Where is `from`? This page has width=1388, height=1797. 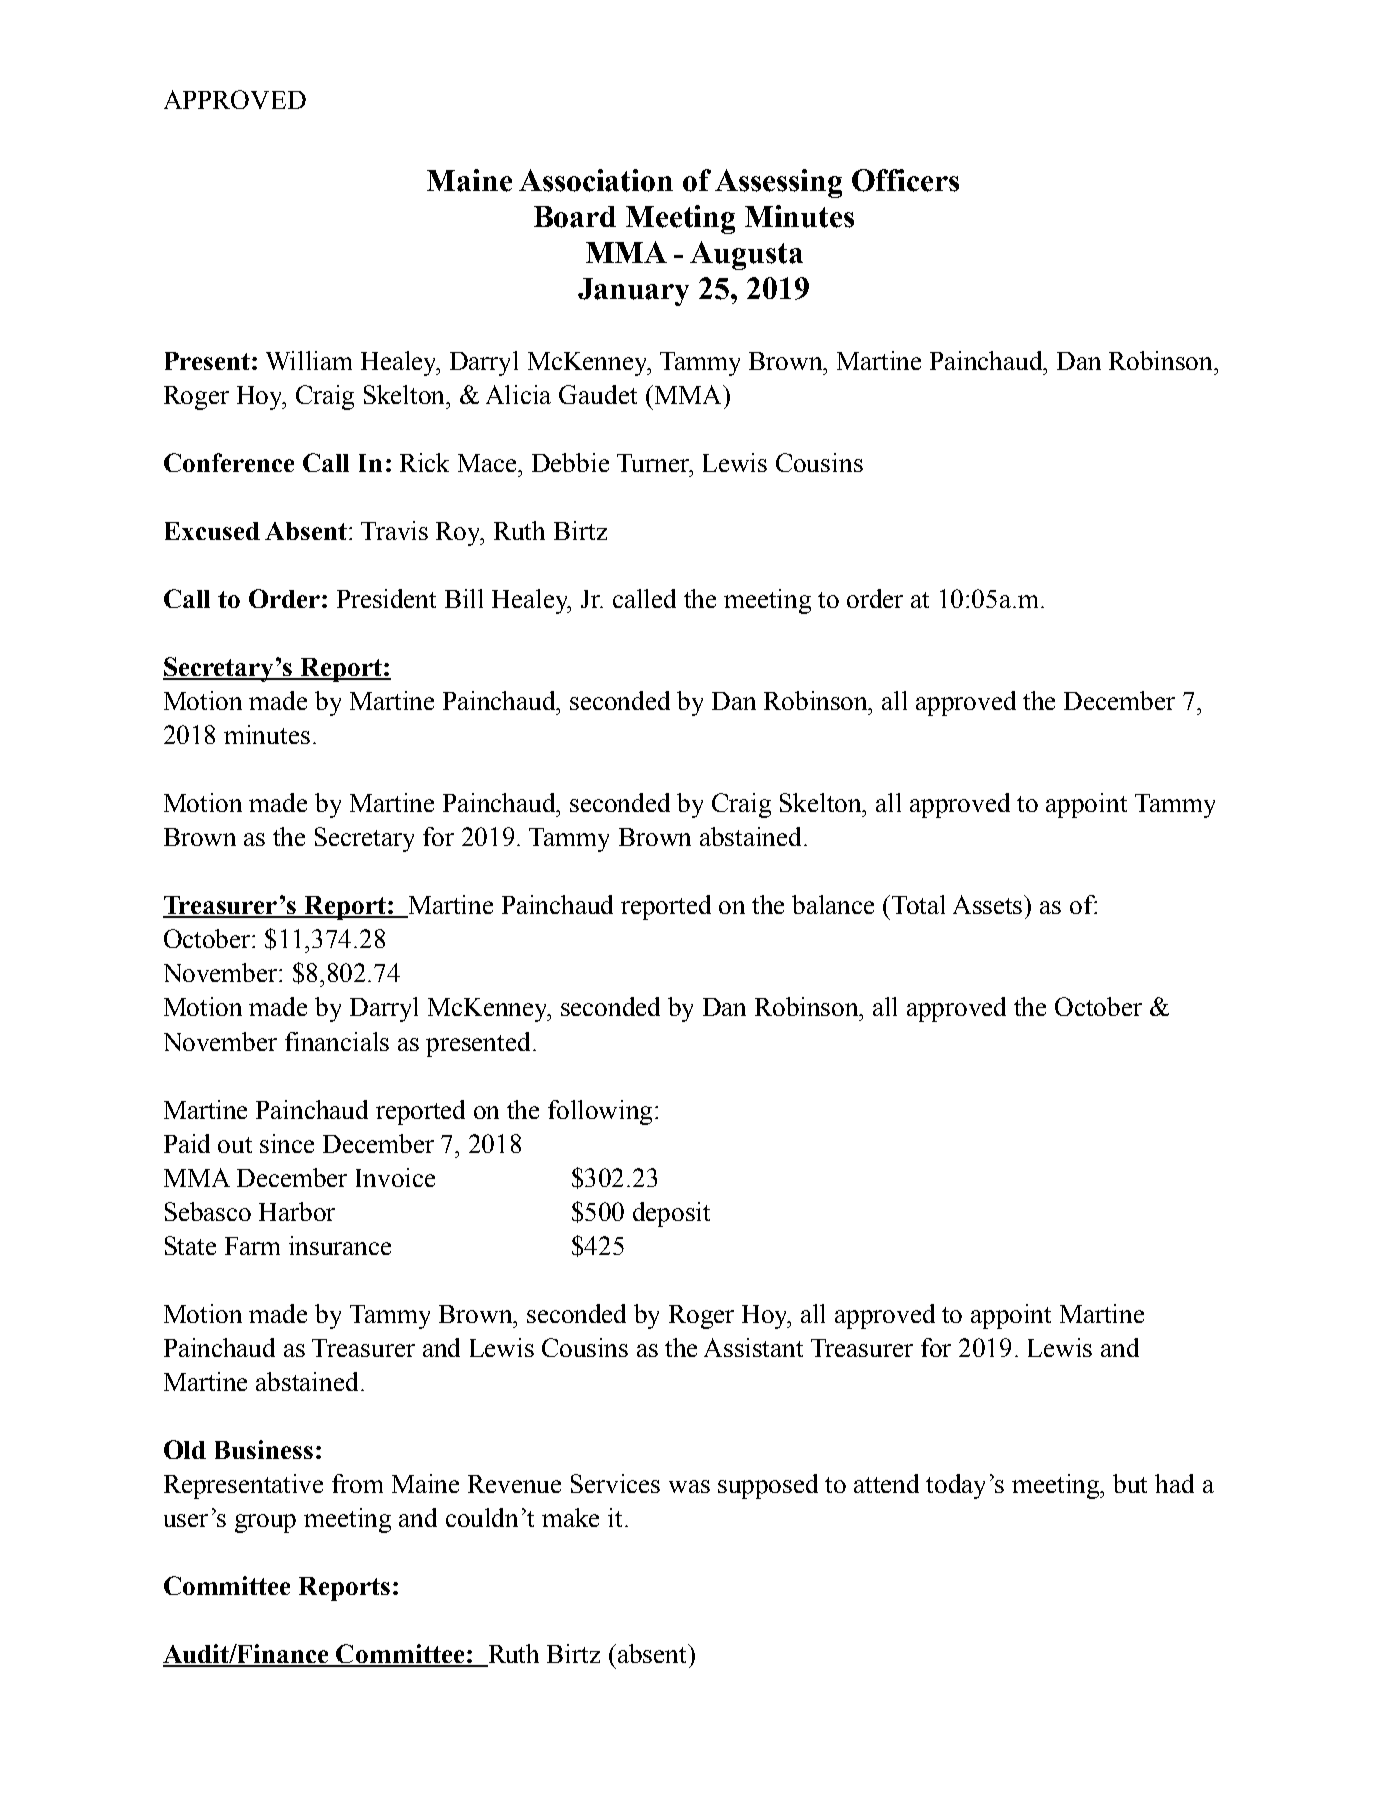 from is located at coordinates (357, 1483).
